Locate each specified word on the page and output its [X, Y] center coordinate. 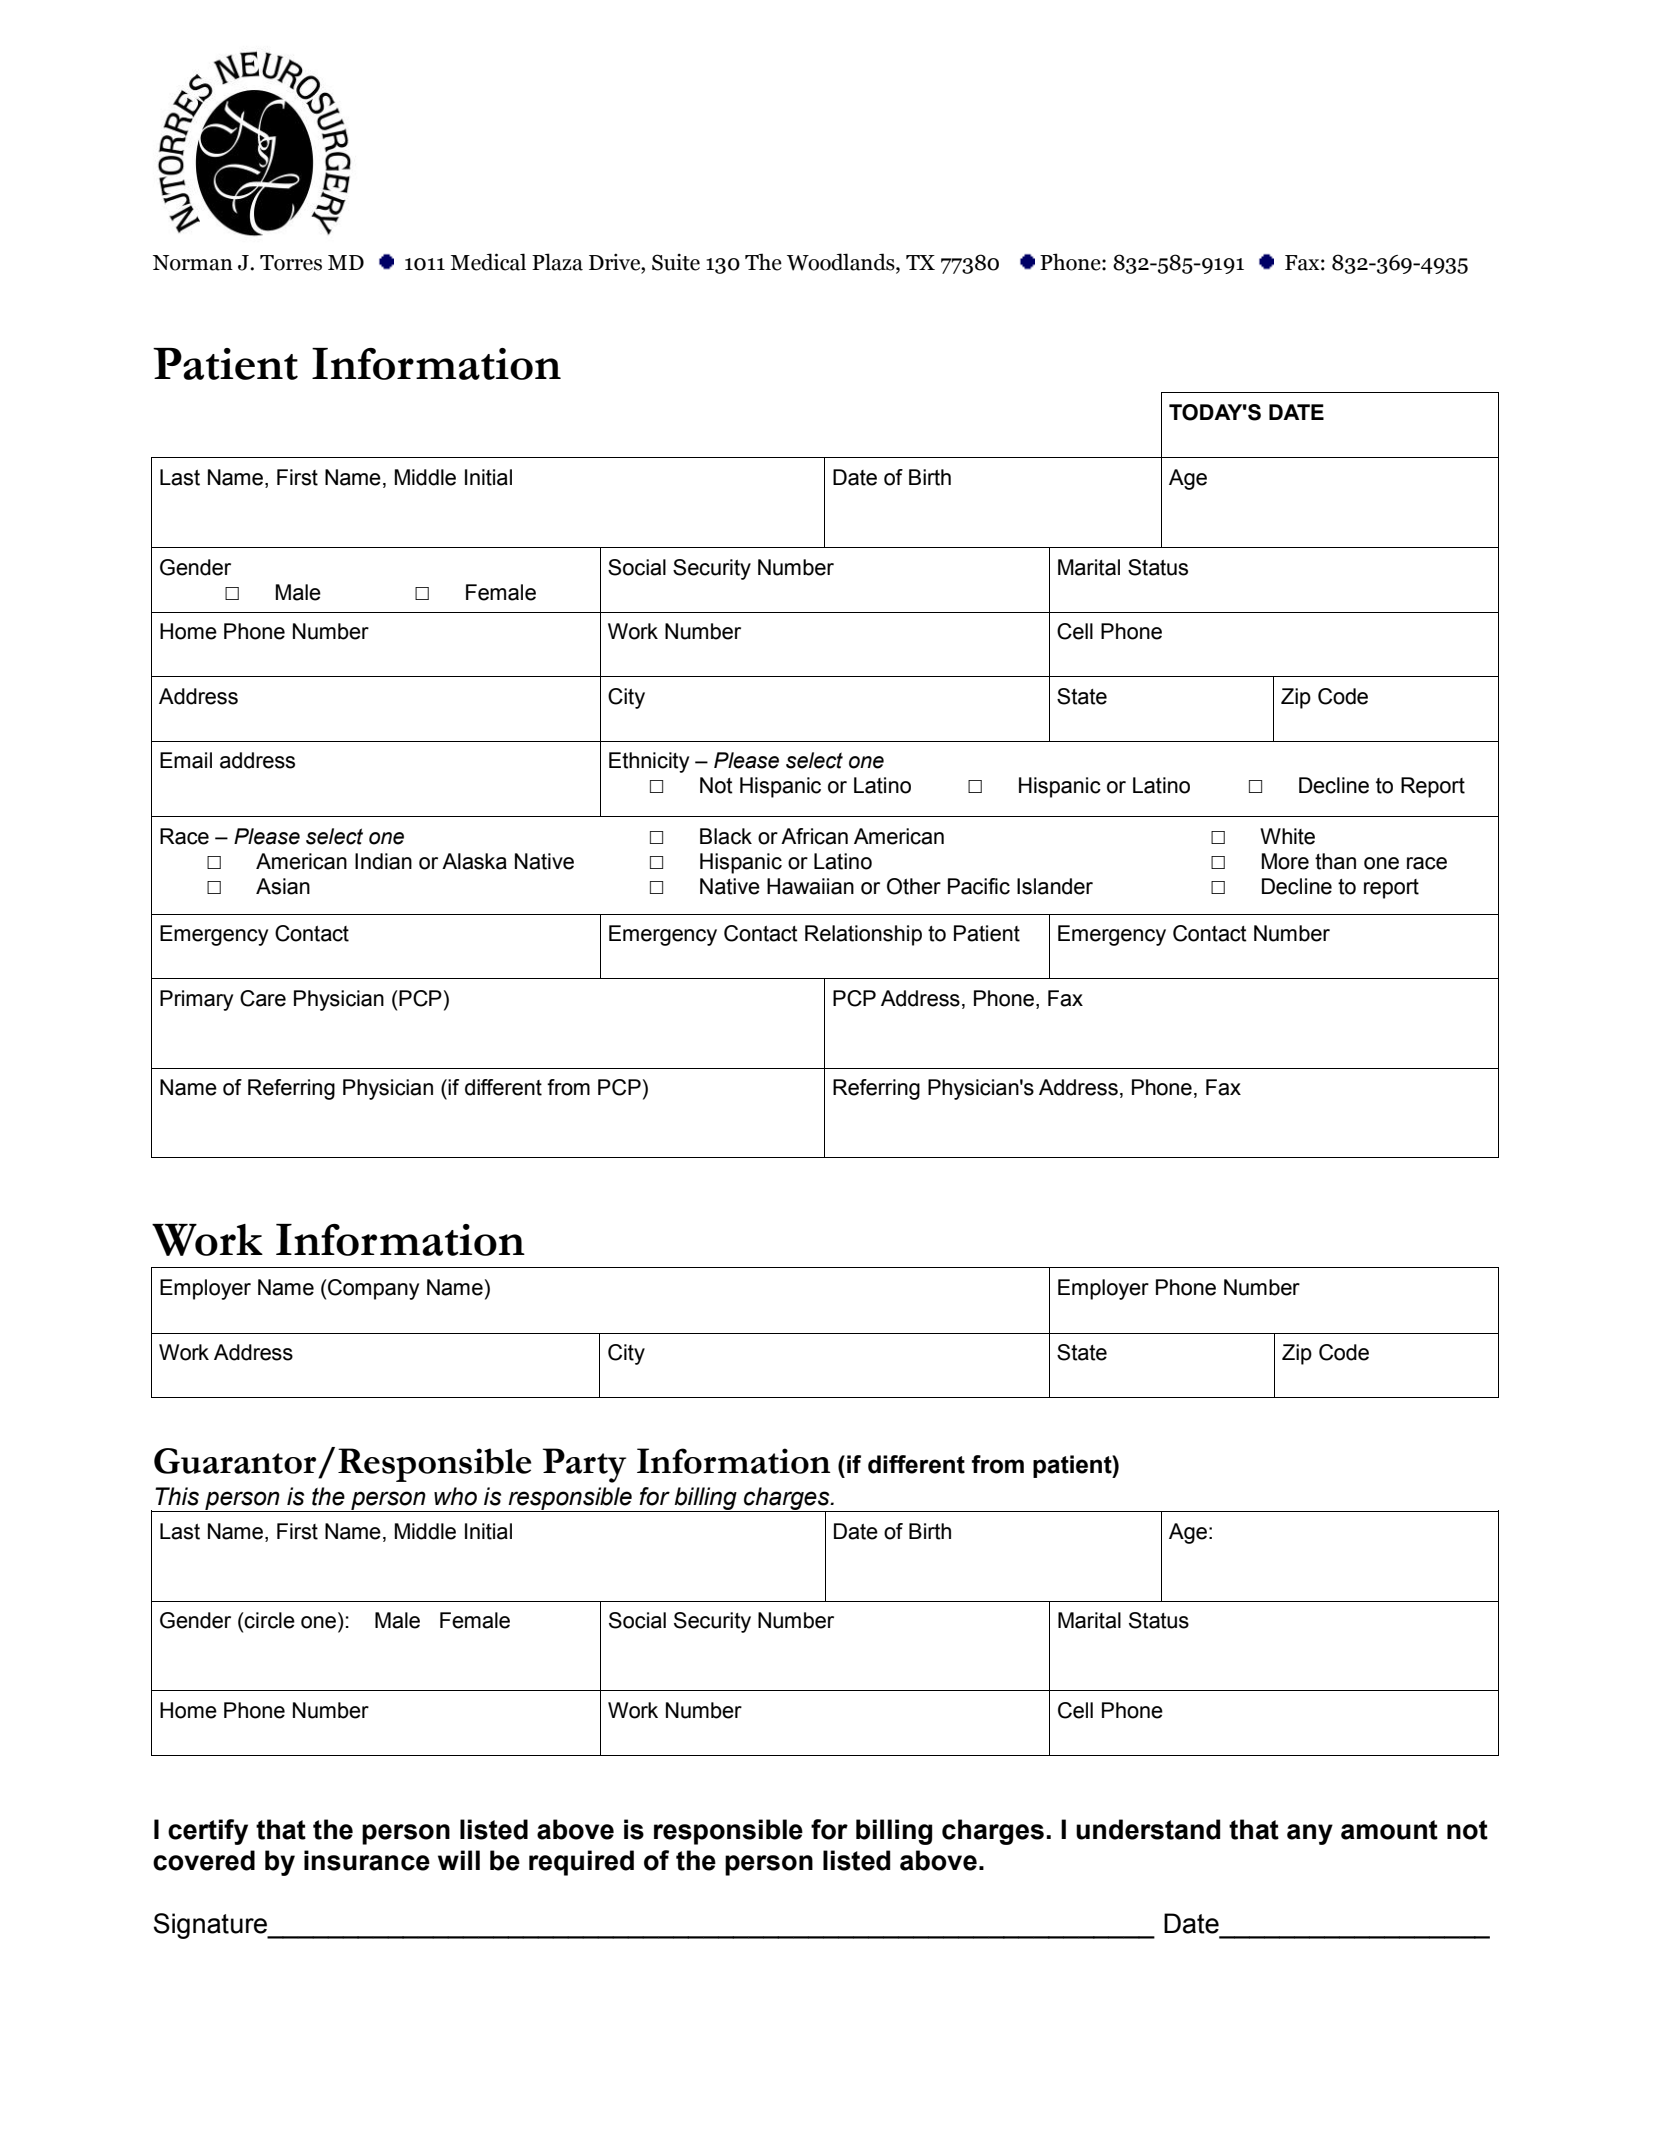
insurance [367, 1860]
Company [372, 1289]
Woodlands [842, 263]
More [1285, 861]
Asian [283, 886]
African [814, 836]
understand [1148, 1829]
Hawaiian [810, 886]
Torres [291, 263]
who [455, 1496]
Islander [1055, 886]
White [1287, 836]
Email [186, 760]
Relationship [863, 935]
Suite [676, 262]
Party [584, 1465]
